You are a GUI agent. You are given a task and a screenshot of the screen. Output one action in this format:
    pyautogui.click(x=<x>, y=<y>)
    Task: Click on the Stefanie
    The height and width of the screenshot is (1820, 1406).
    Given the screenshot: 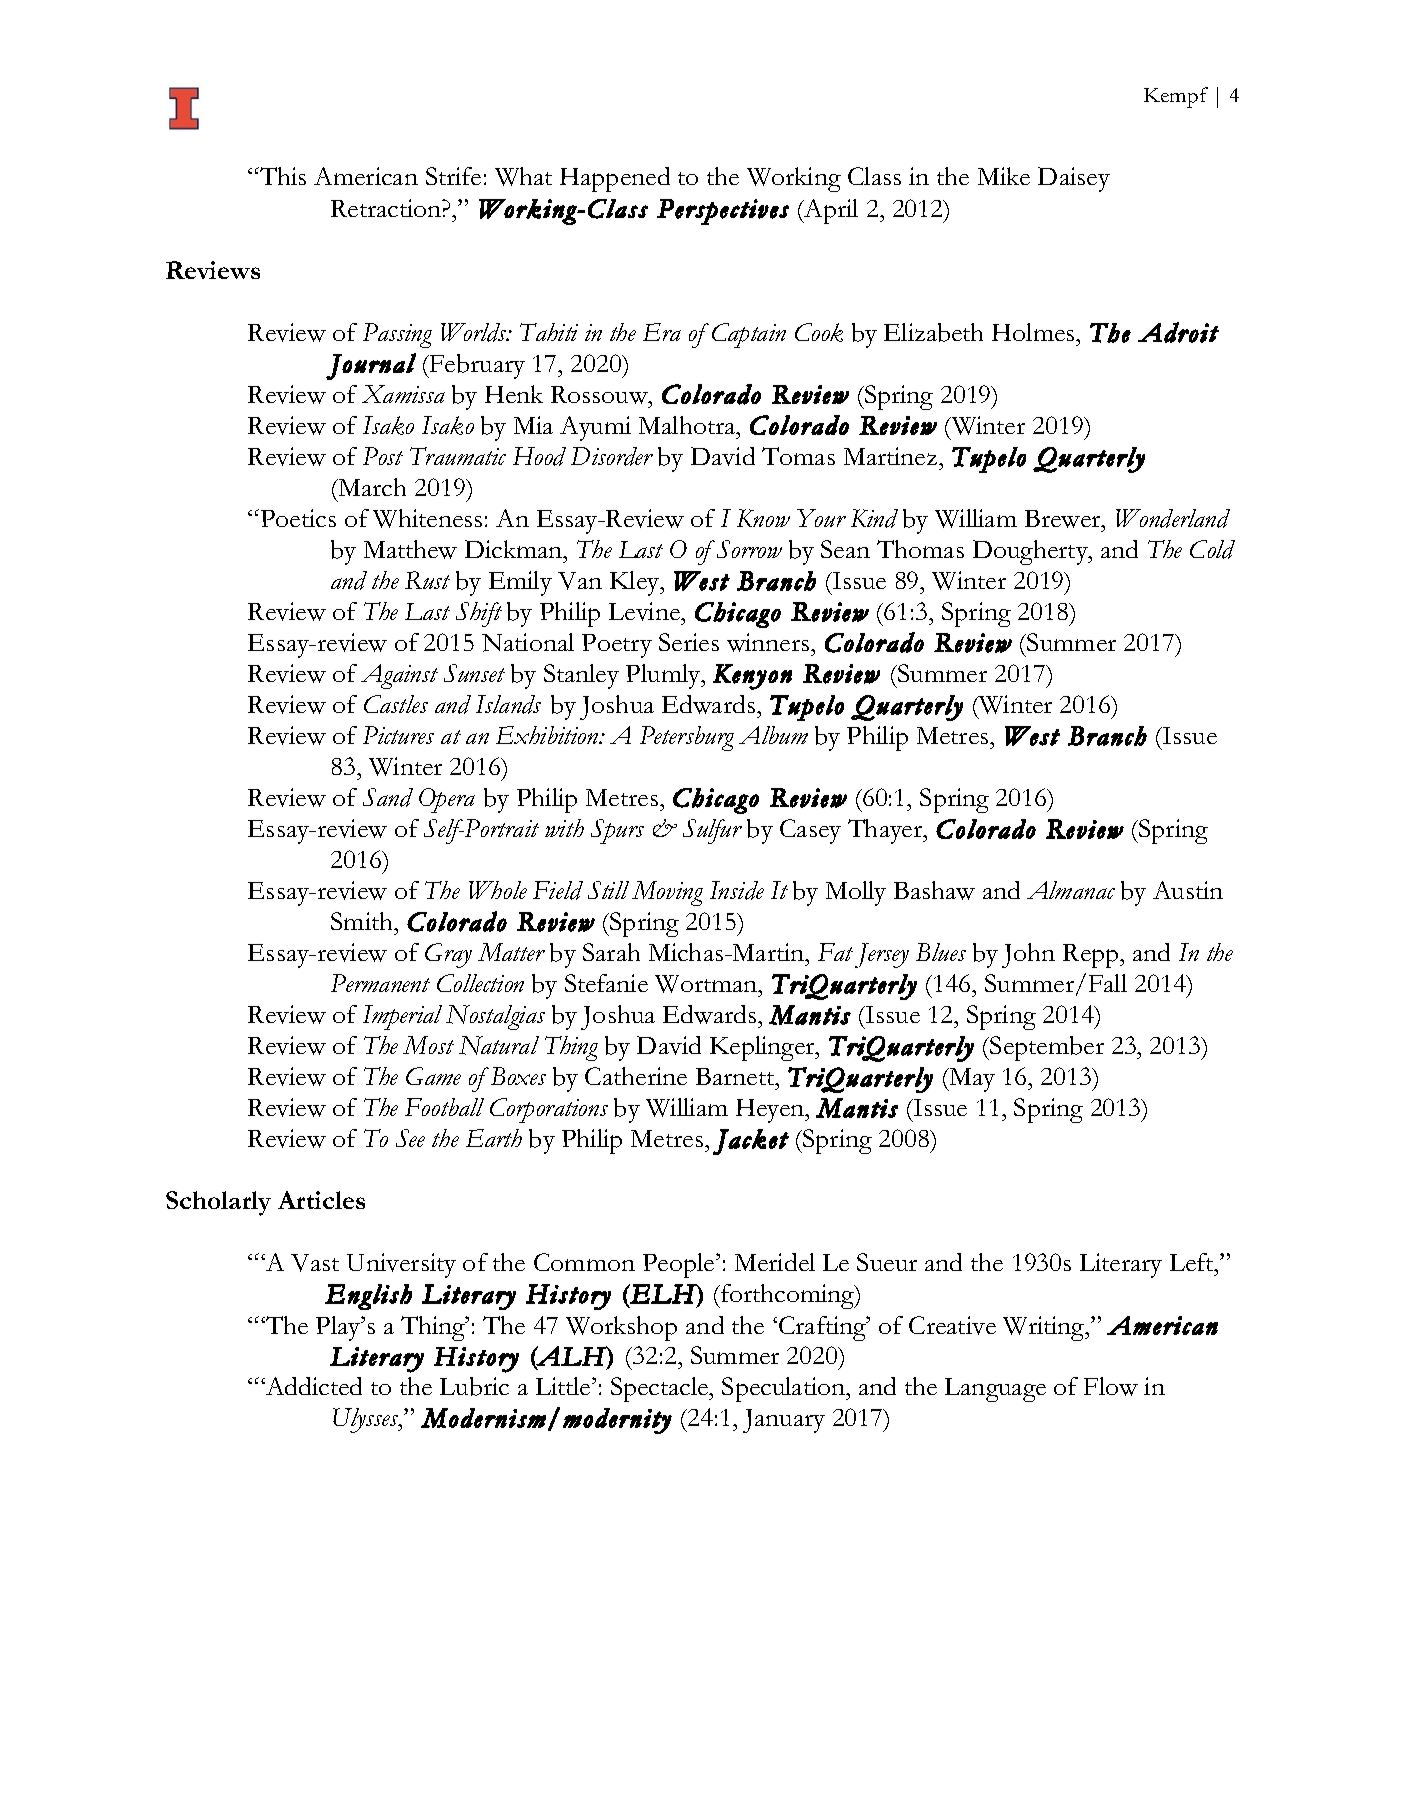 What is the action you would take?
    pyautogui.click(x=606, y=983)
